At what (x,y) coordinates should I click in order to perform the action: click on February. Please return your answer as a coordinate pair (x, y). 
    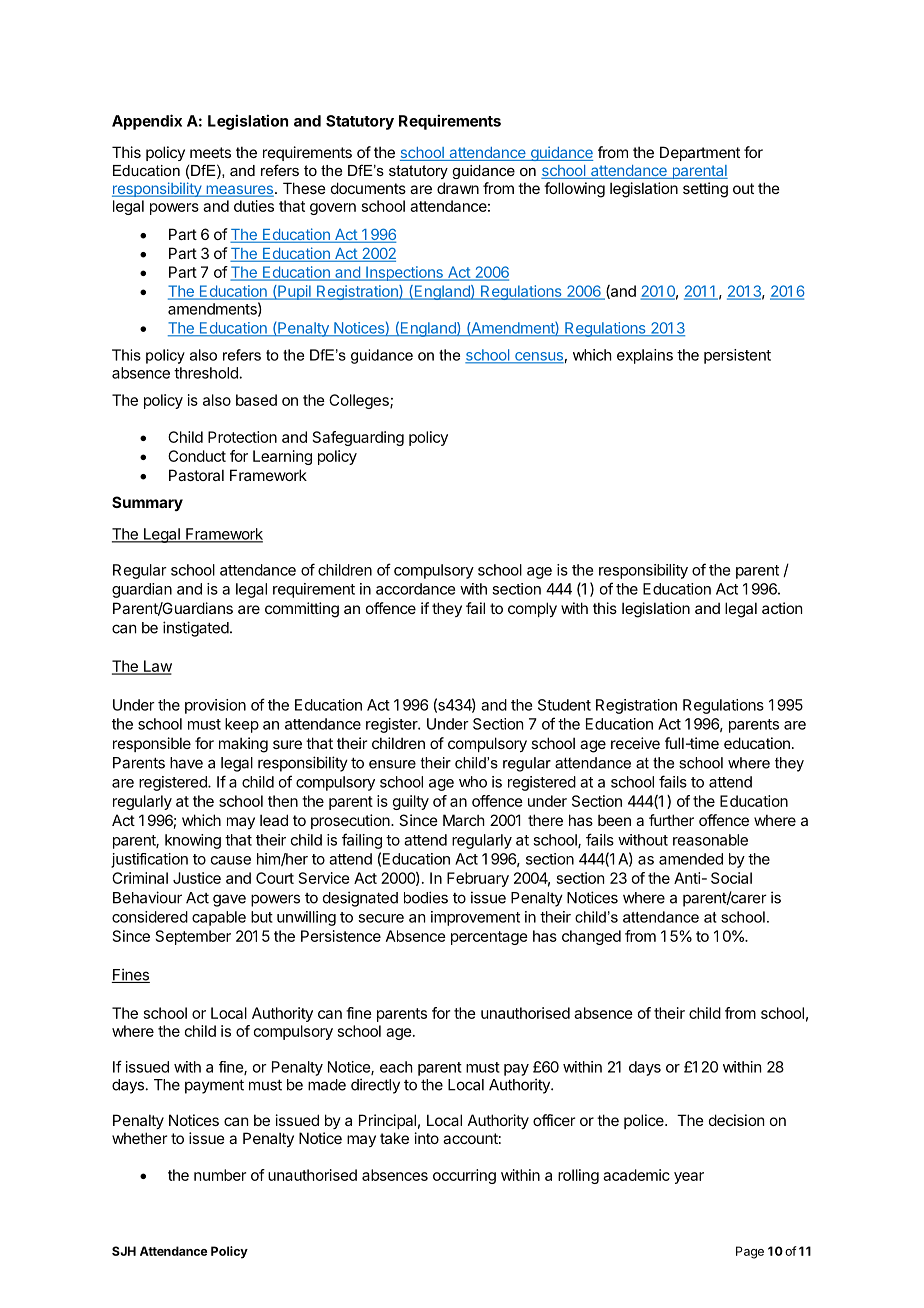
    Looking at the image, I should click on (478, 879).
